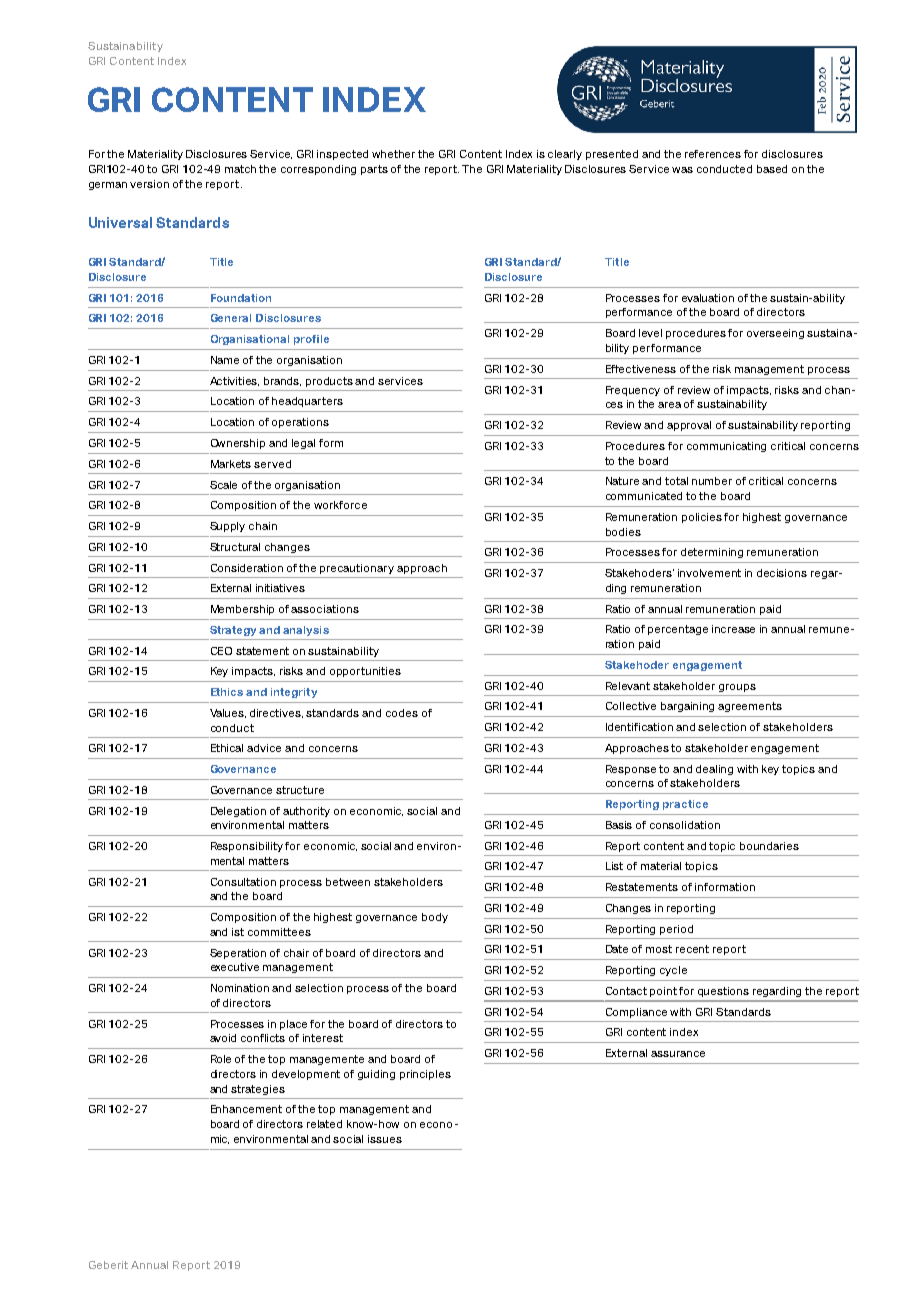  Describe the element at coordinates (393, 154) in the image. I see `whether` at that location.
